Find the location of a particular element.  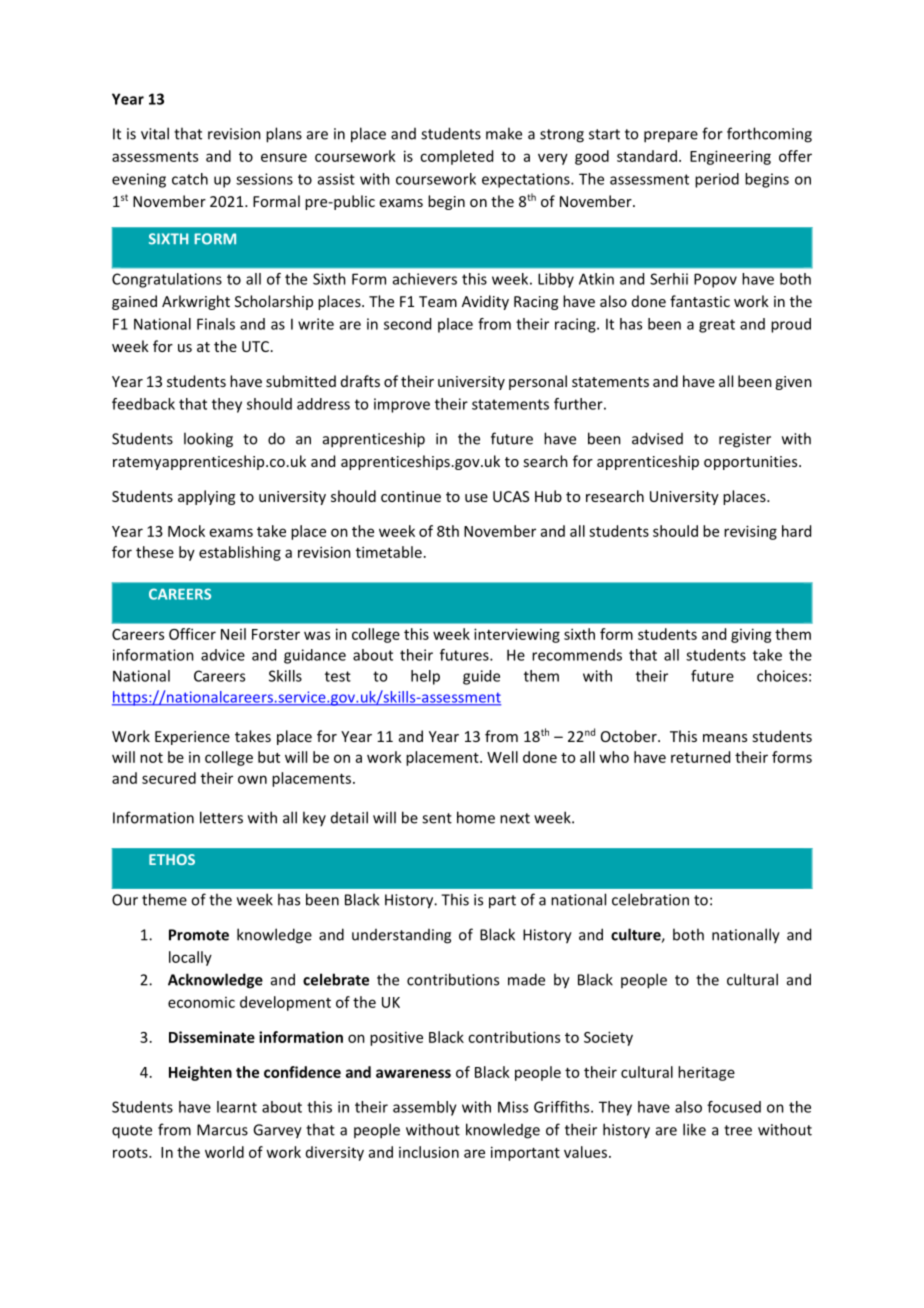

catch is located at coordinates (190, 179).
